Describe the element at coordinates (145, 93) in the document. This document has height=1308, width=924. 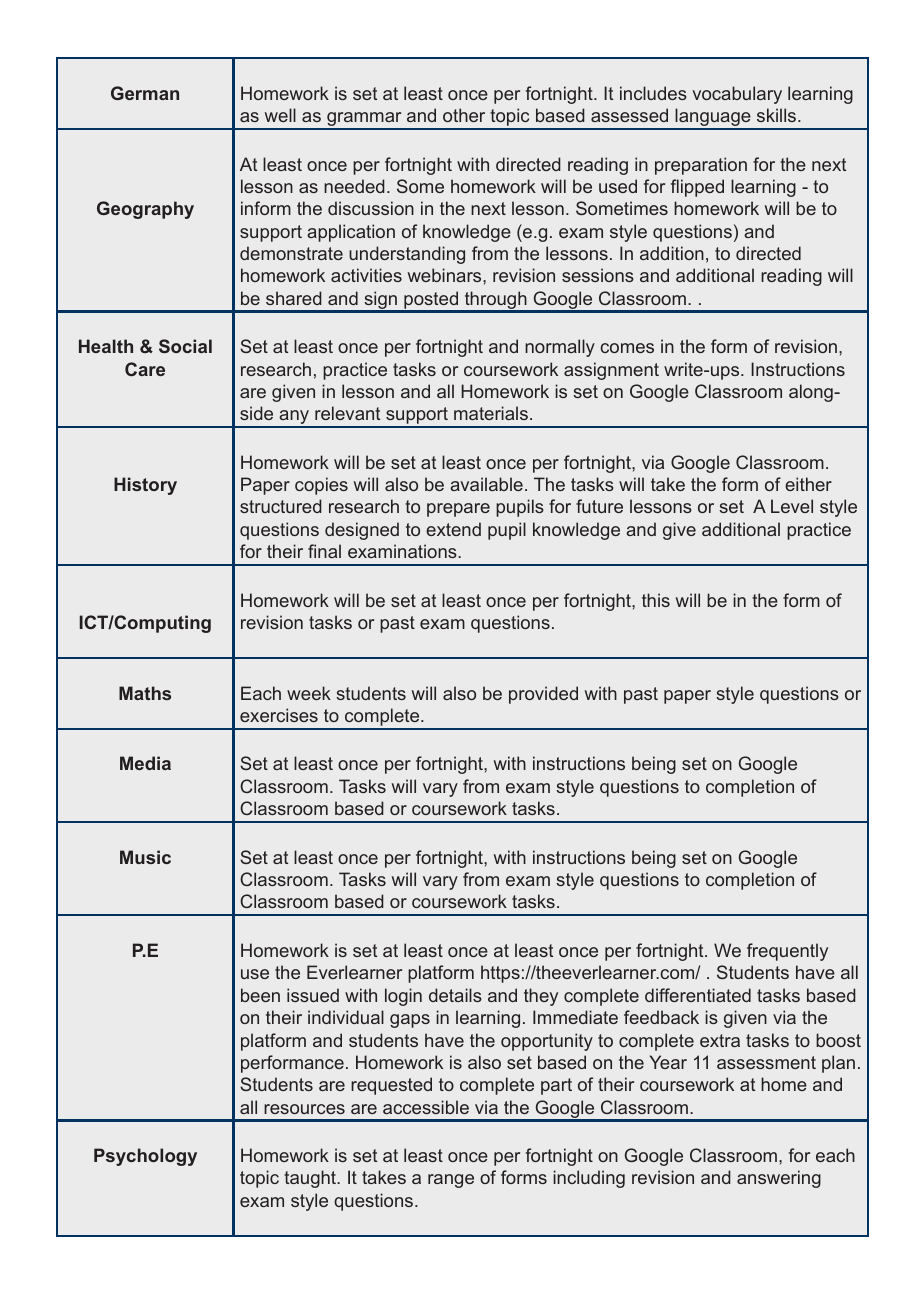
I see `German` at that location.
